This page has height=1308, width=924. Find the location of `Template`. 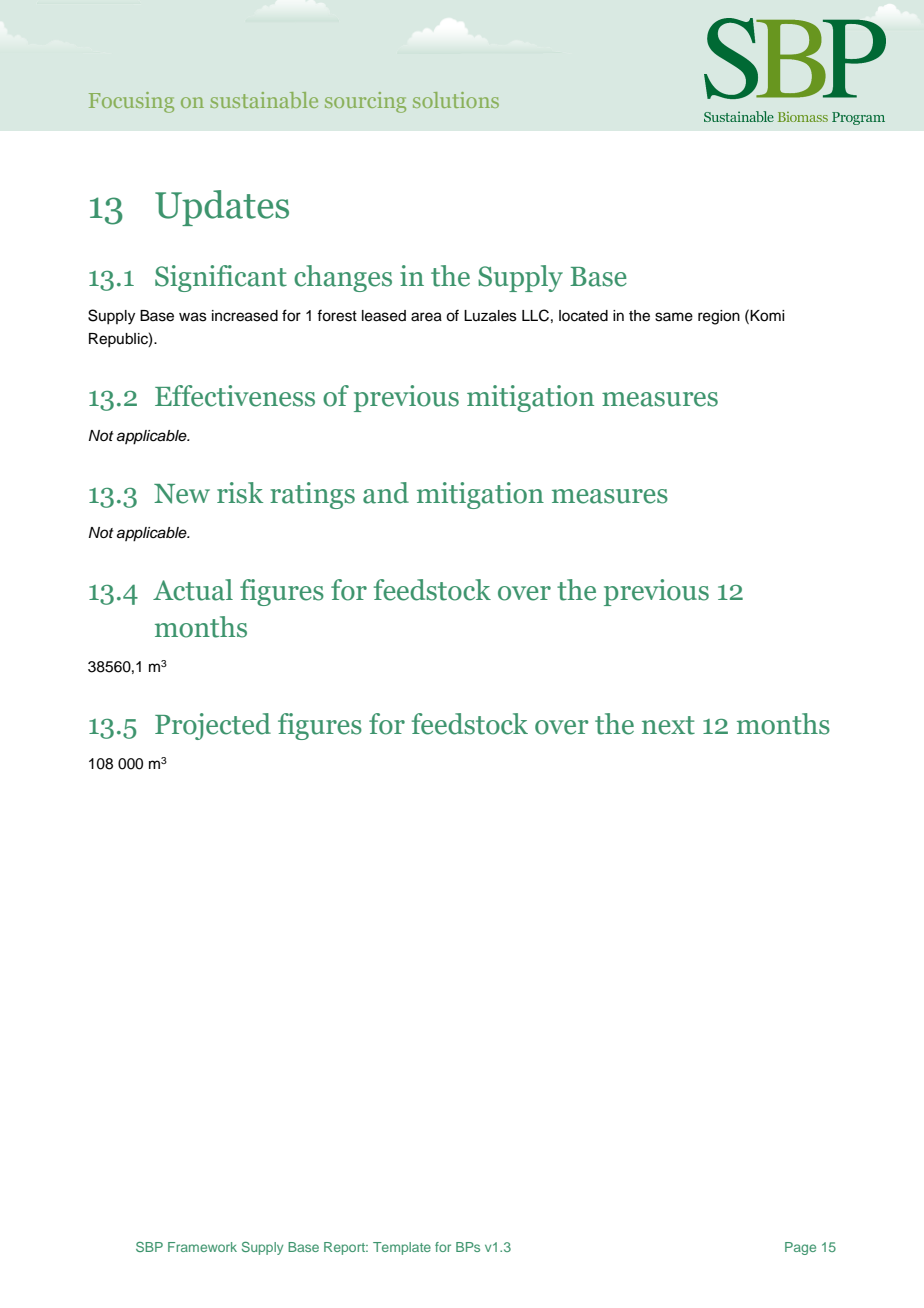

Template is located at coordinates (402, 1248).
